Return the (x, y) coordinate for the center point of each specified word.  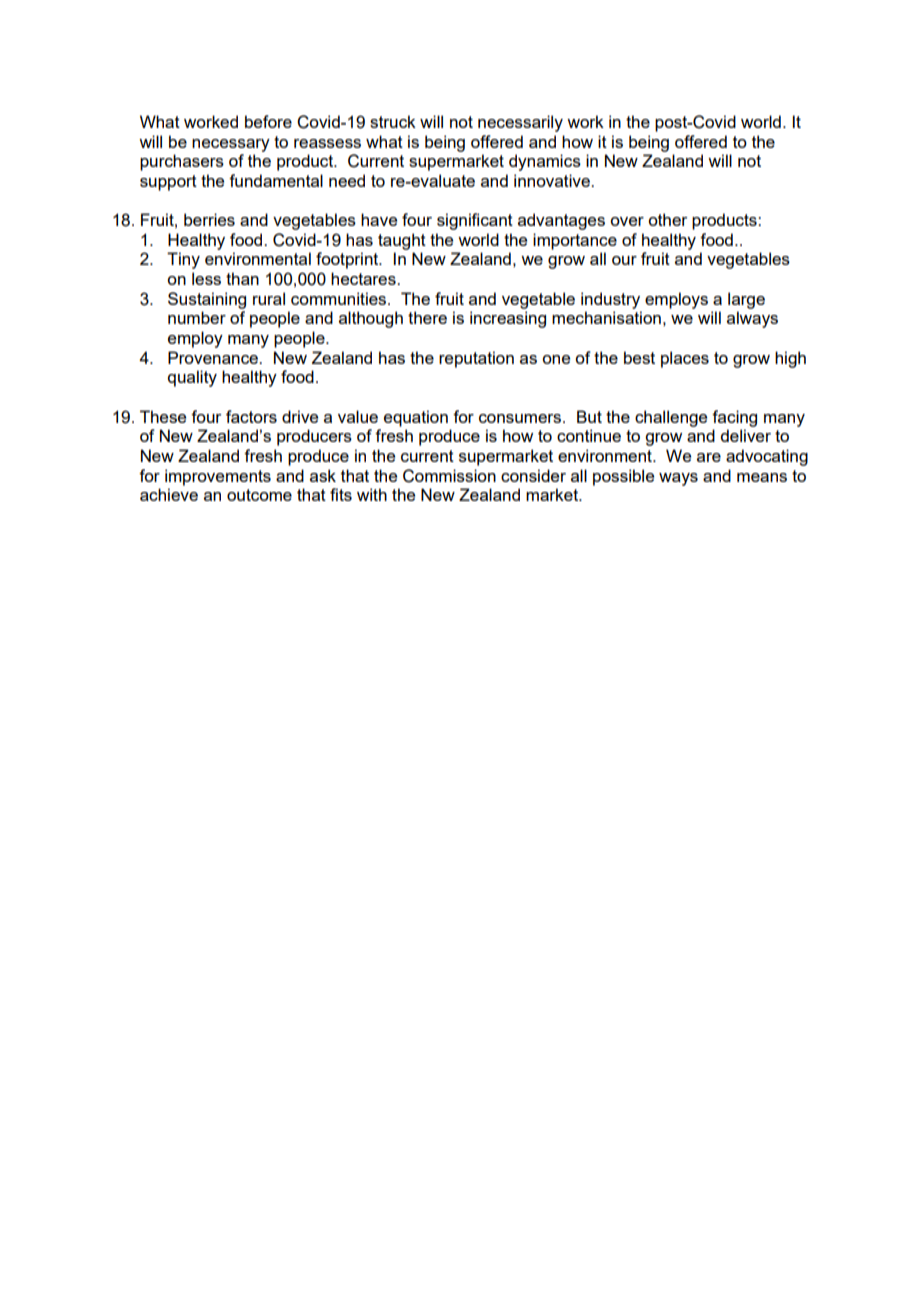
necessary (231, 145)
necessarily (520, 123)
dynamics (545, 162)
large (746, 300)
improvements (218, 477)
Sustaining (207, 300)
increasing (508, 319)
